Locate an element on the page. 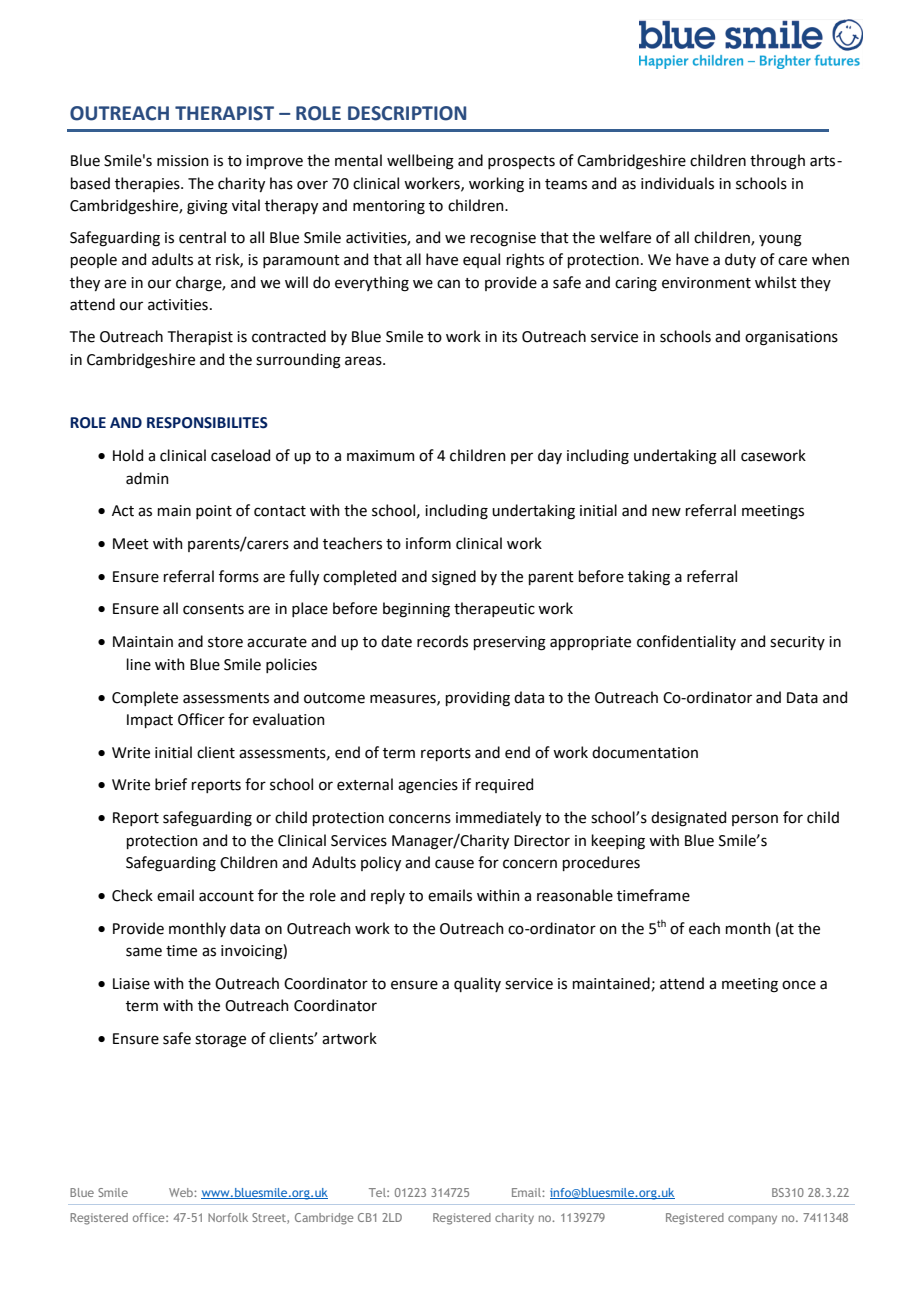 The width and height of the page is (924, 1307). Norfolk is located at coordinates (228, 1217).
